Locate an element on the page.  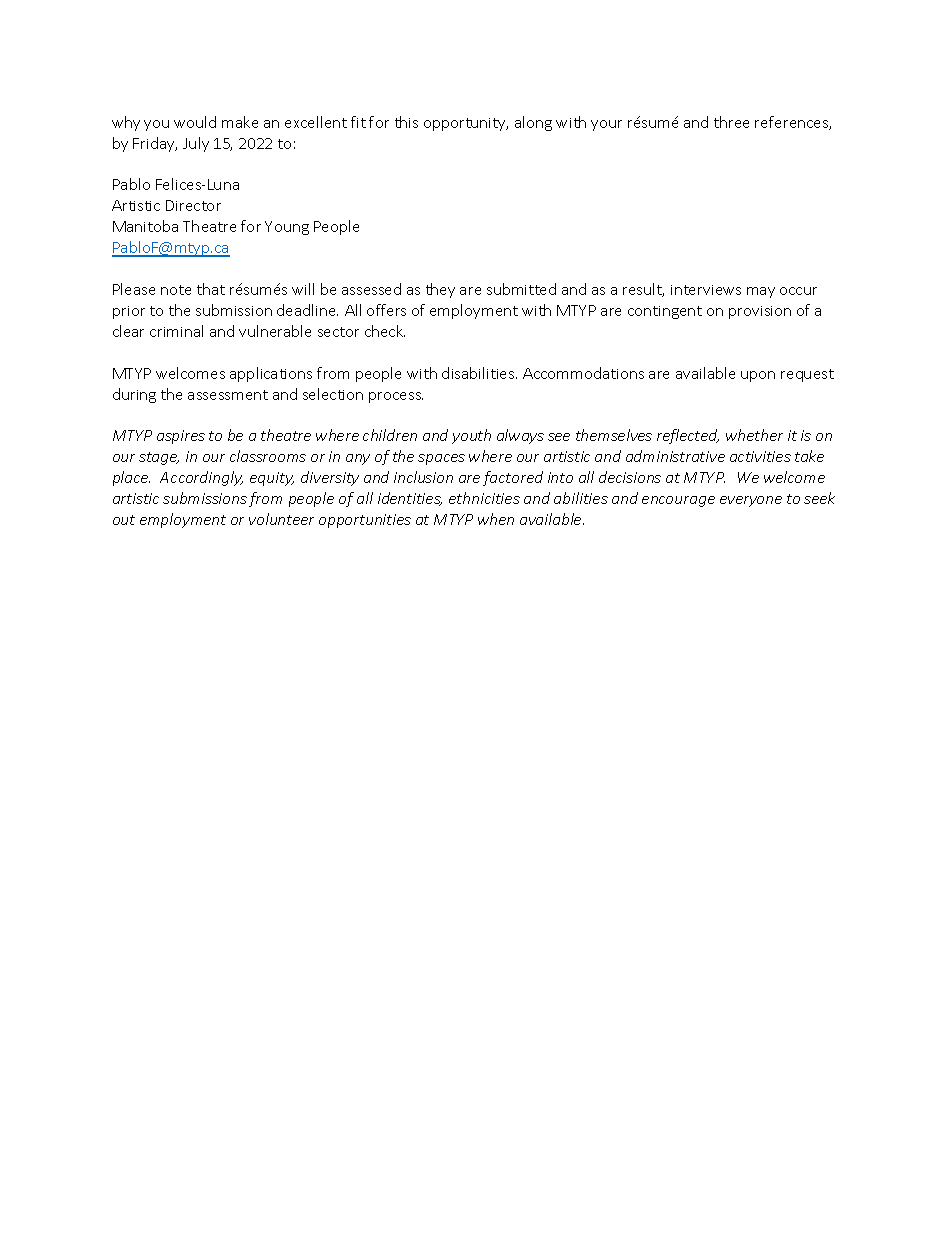
ethnicities is located at coordinates (484, 498).
